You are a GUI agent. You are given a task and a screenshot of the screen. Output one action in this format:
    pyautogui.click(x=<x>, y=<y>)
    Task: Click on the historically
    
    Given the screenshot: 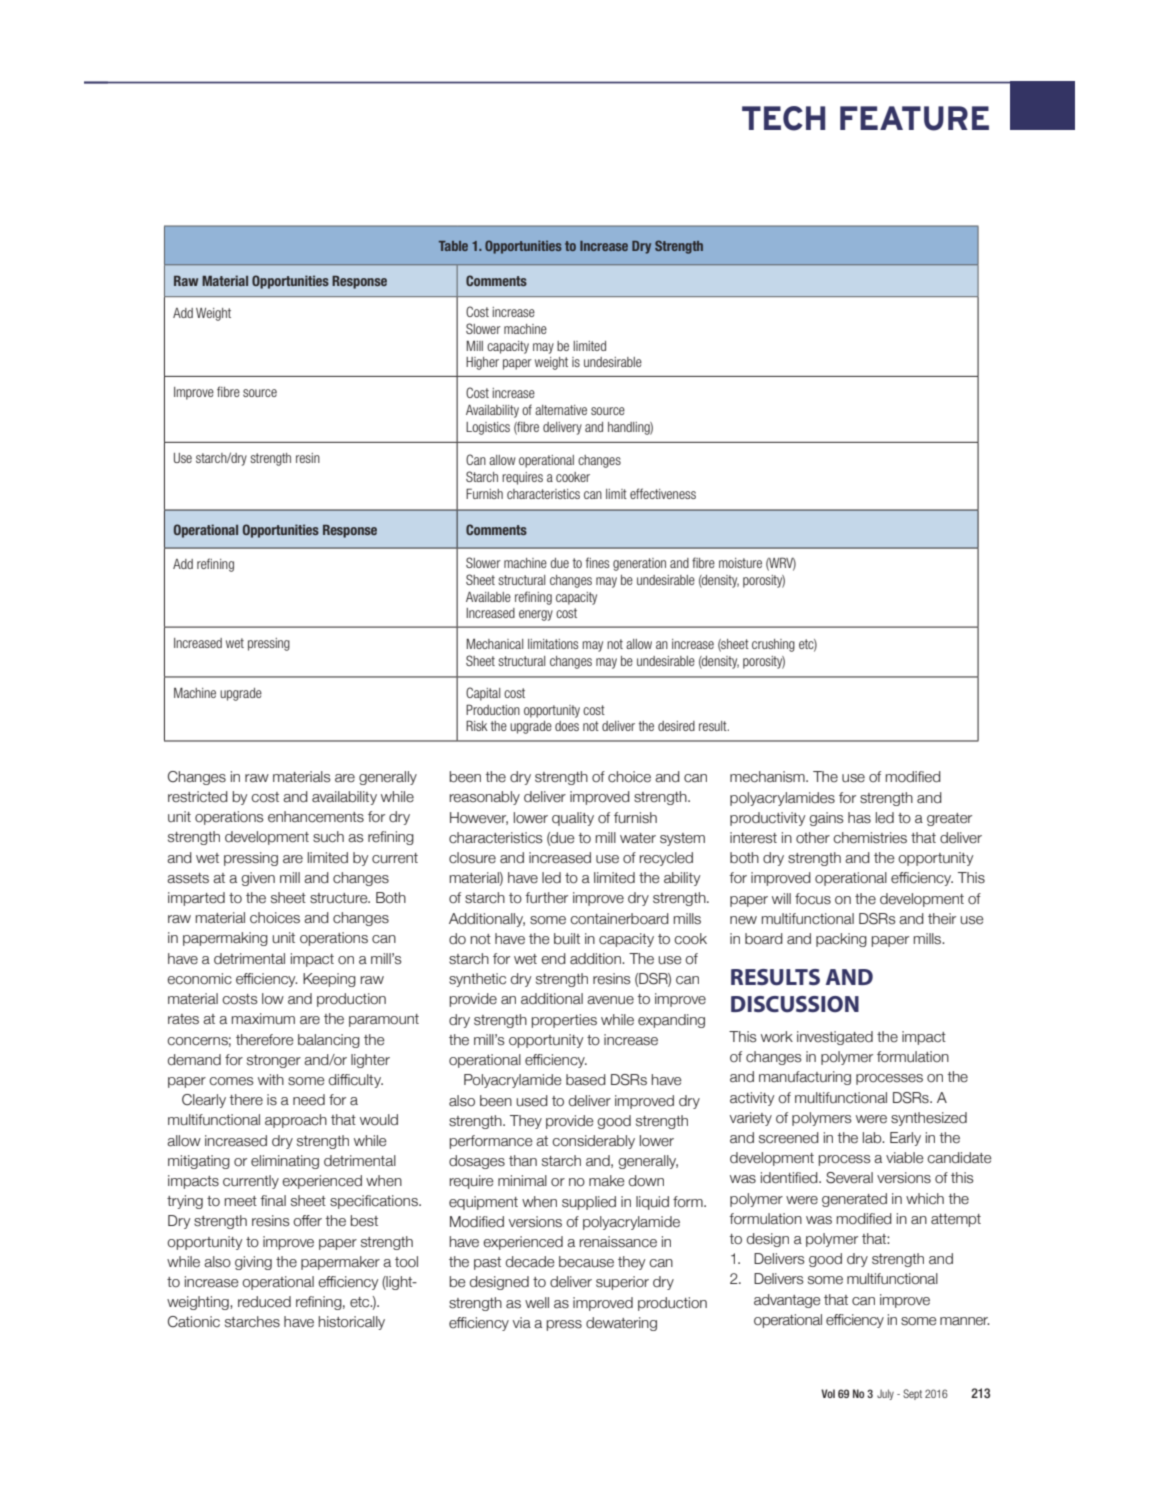 What is the action you would take?
    pyautogui.click(x=351, y=1323)
